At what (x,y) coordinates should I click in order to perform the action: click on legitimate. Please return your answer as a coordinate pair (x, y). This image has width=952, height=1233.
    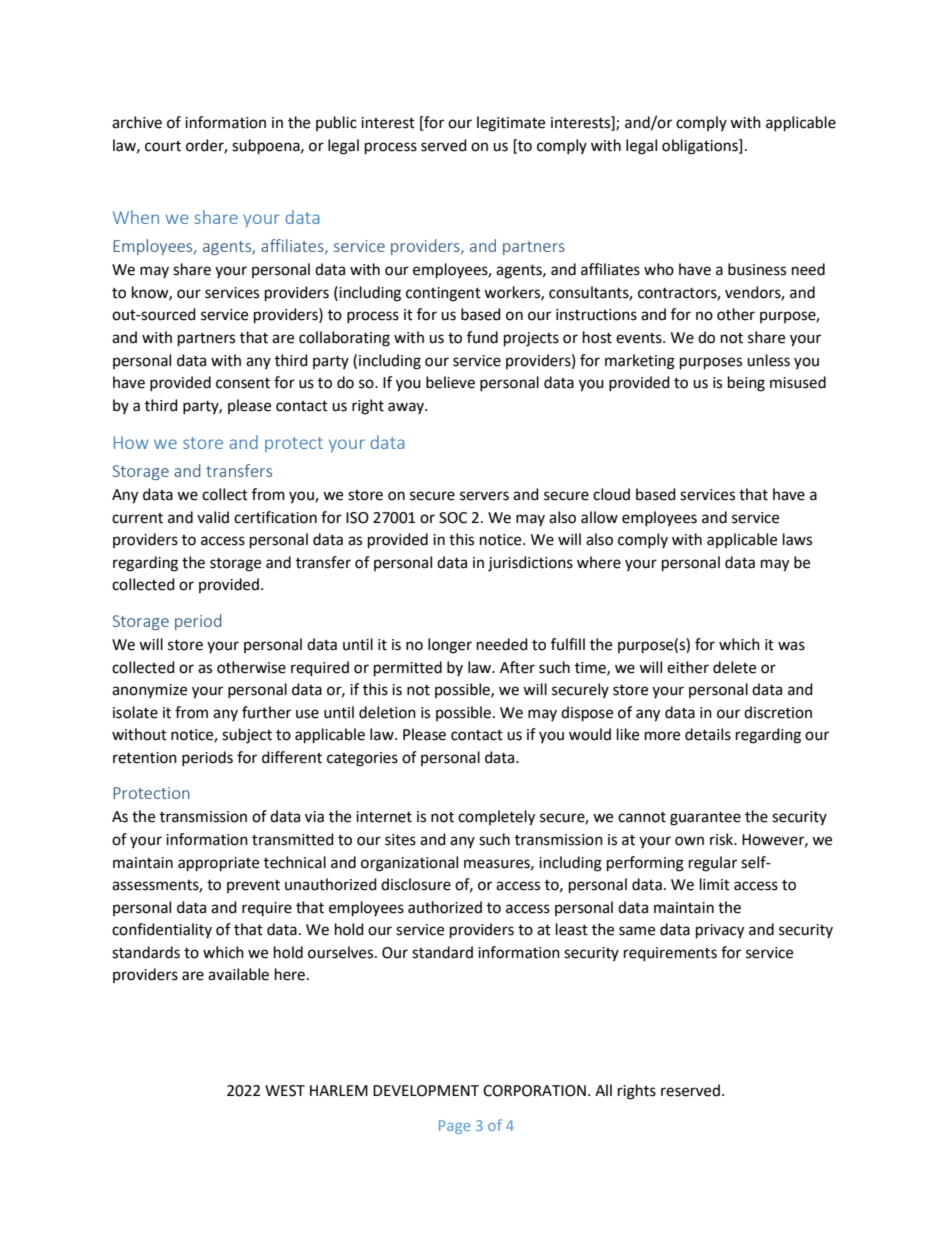
    Looking at the image, I should click on (511, 124).
